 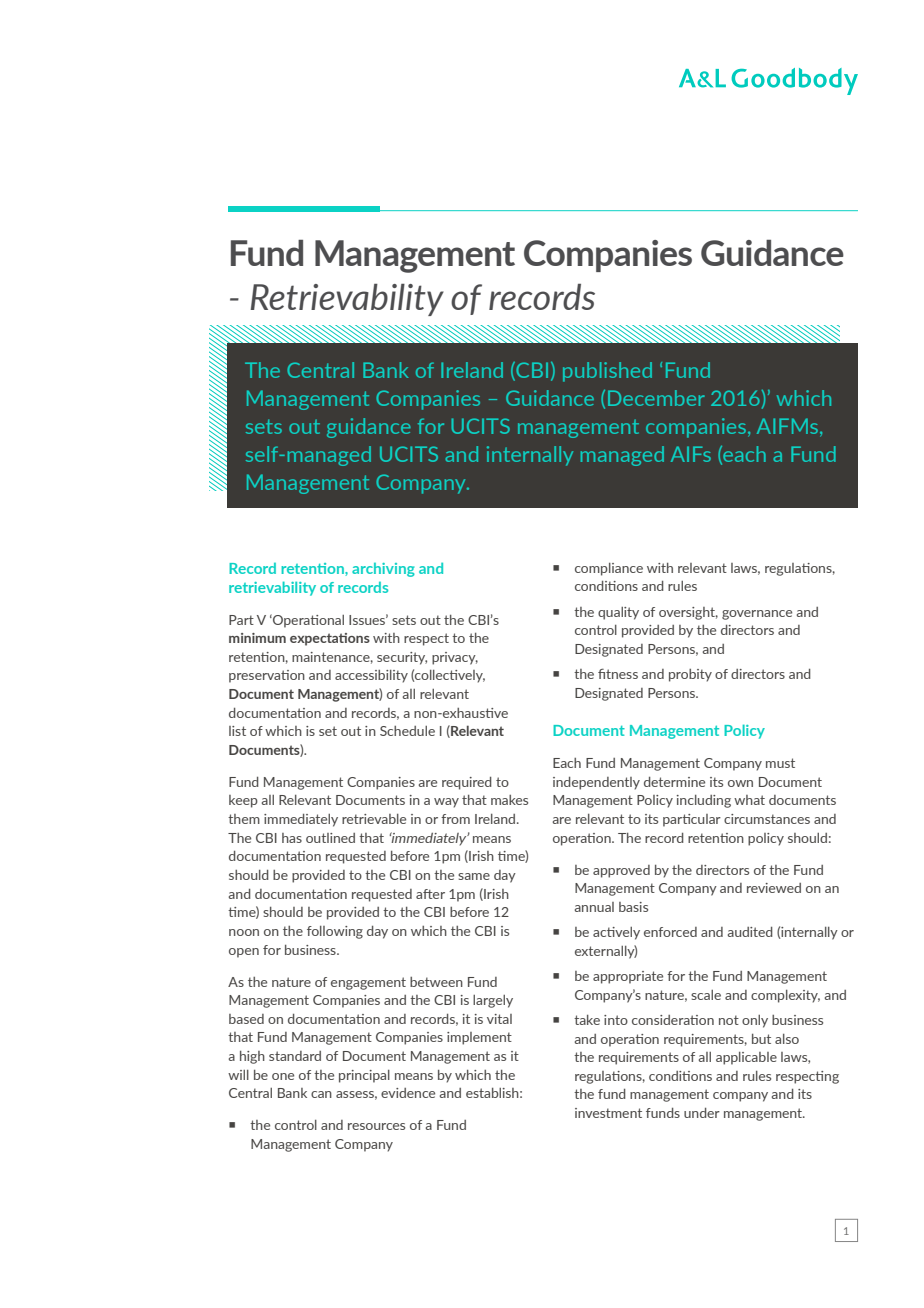 What do you see at coordinates (656, 398) in the image?
I see `December` at bounding box center [656, 398].
